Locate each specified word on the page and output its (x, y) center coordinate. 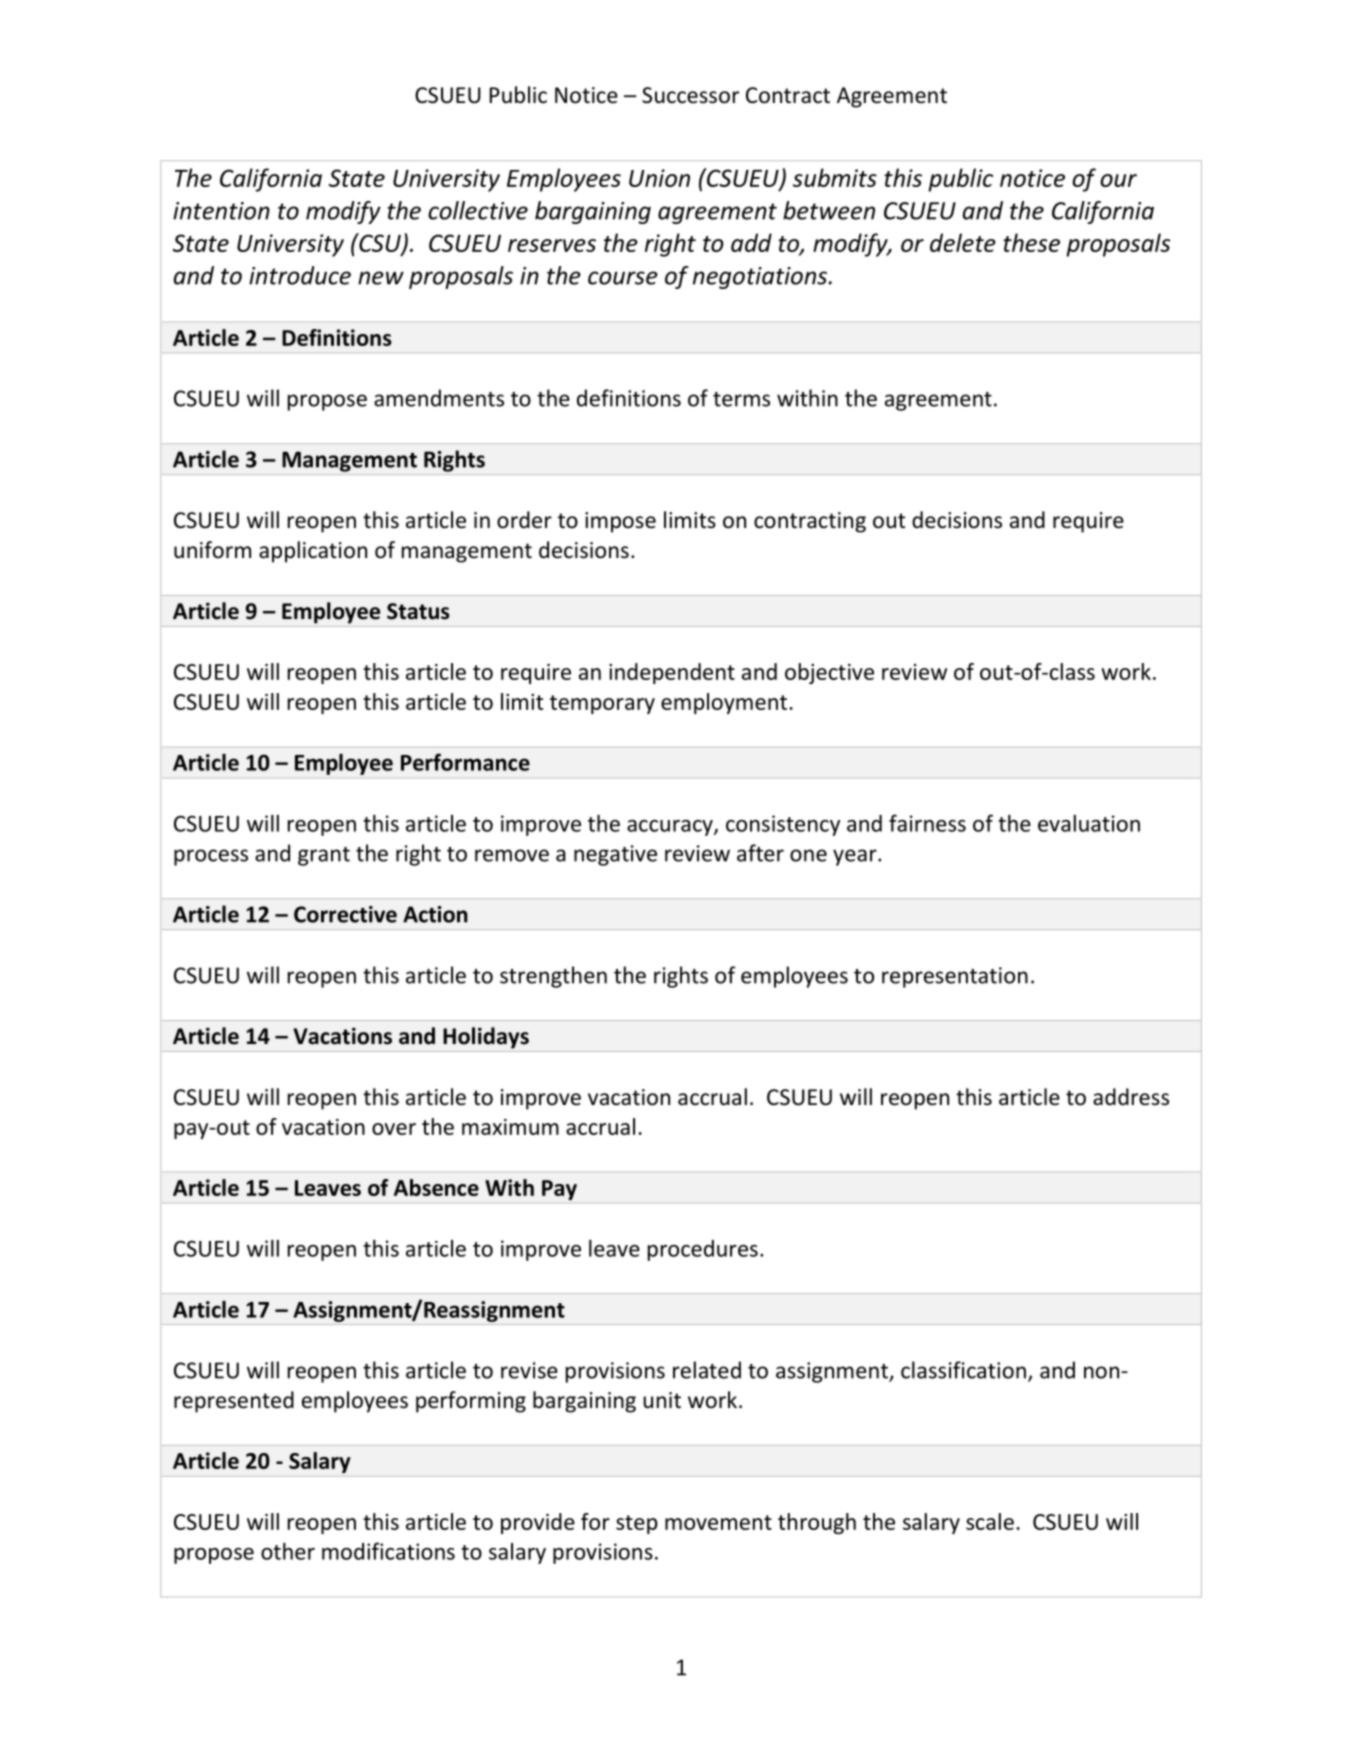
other (288, 1551)
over (394, 1129)
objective (829, 673)
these (1031, 242)
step (637, 1524)
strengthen (553, 977)
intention (221, 211)
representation (955, 977)
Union (659, 178)
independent (672, 673)
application (313, 552)
